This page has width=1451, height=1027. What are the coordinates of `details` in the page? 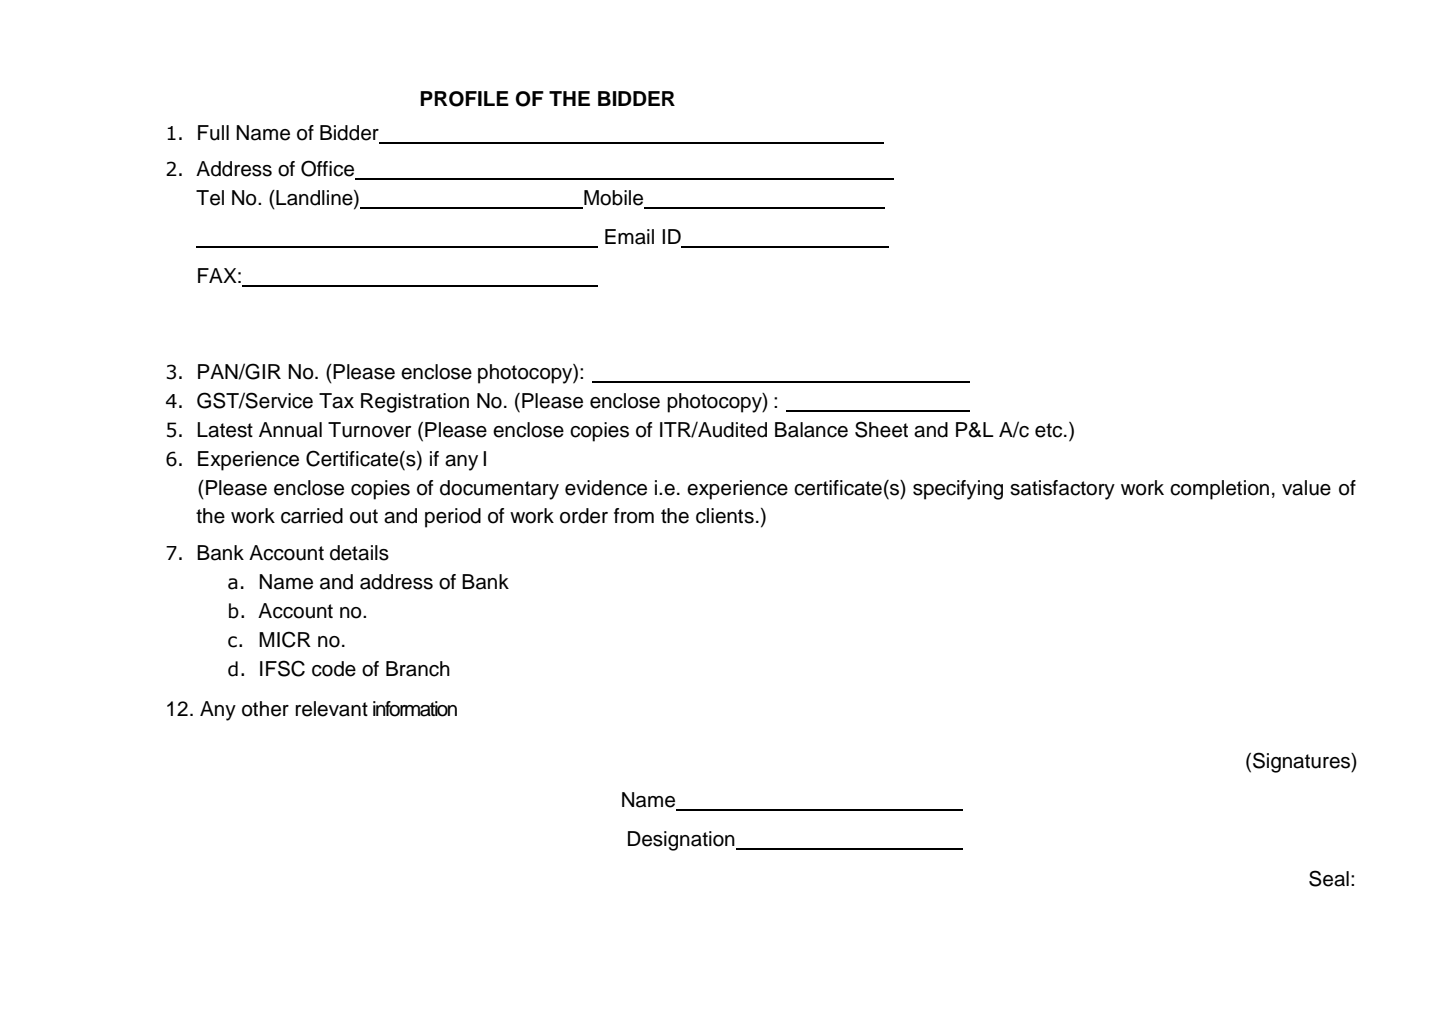 It's located at (359, 553).
